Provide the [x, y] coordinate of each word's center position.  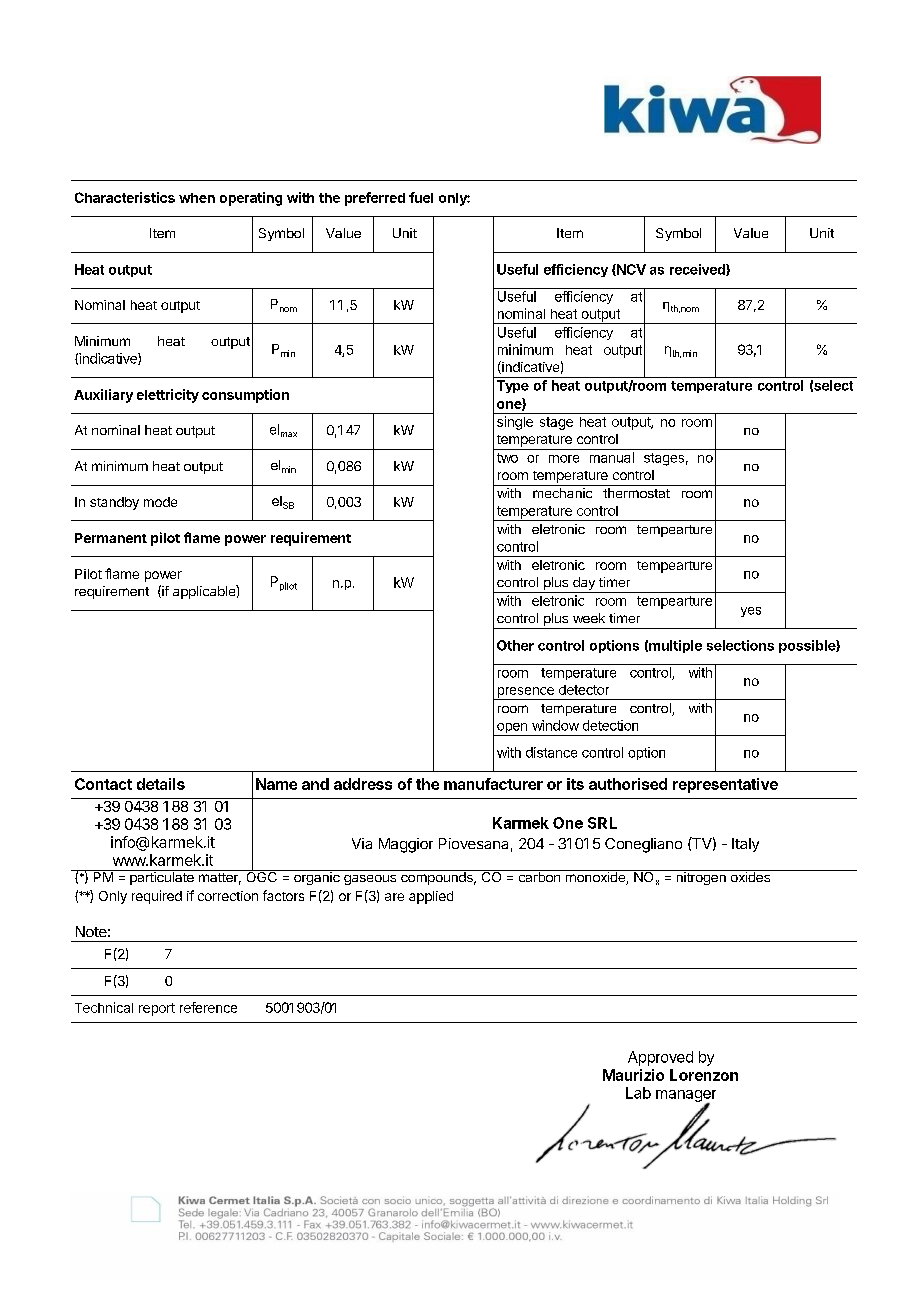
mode [160, 502]
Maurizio [633, 1075]
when [197, 198]
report [157, 1009]
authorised [628, 784]
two [507, 458]
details [161, 784]
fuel [421, 197]
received [698, 270]
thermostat [636, 493]
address [363, 784]
